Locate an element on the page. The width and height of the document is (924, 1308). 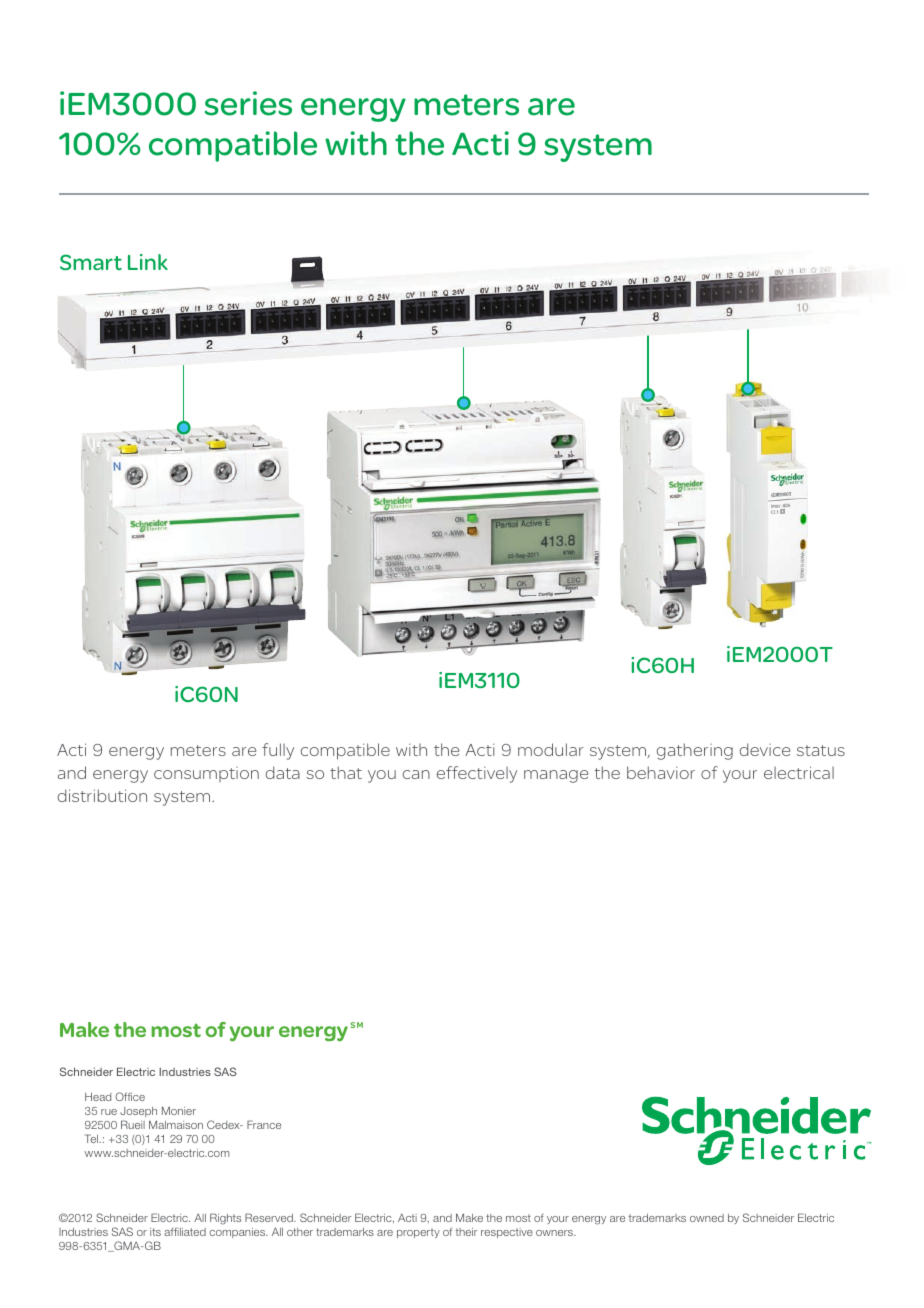
affiliated is located at coordinates (185, 1231).
